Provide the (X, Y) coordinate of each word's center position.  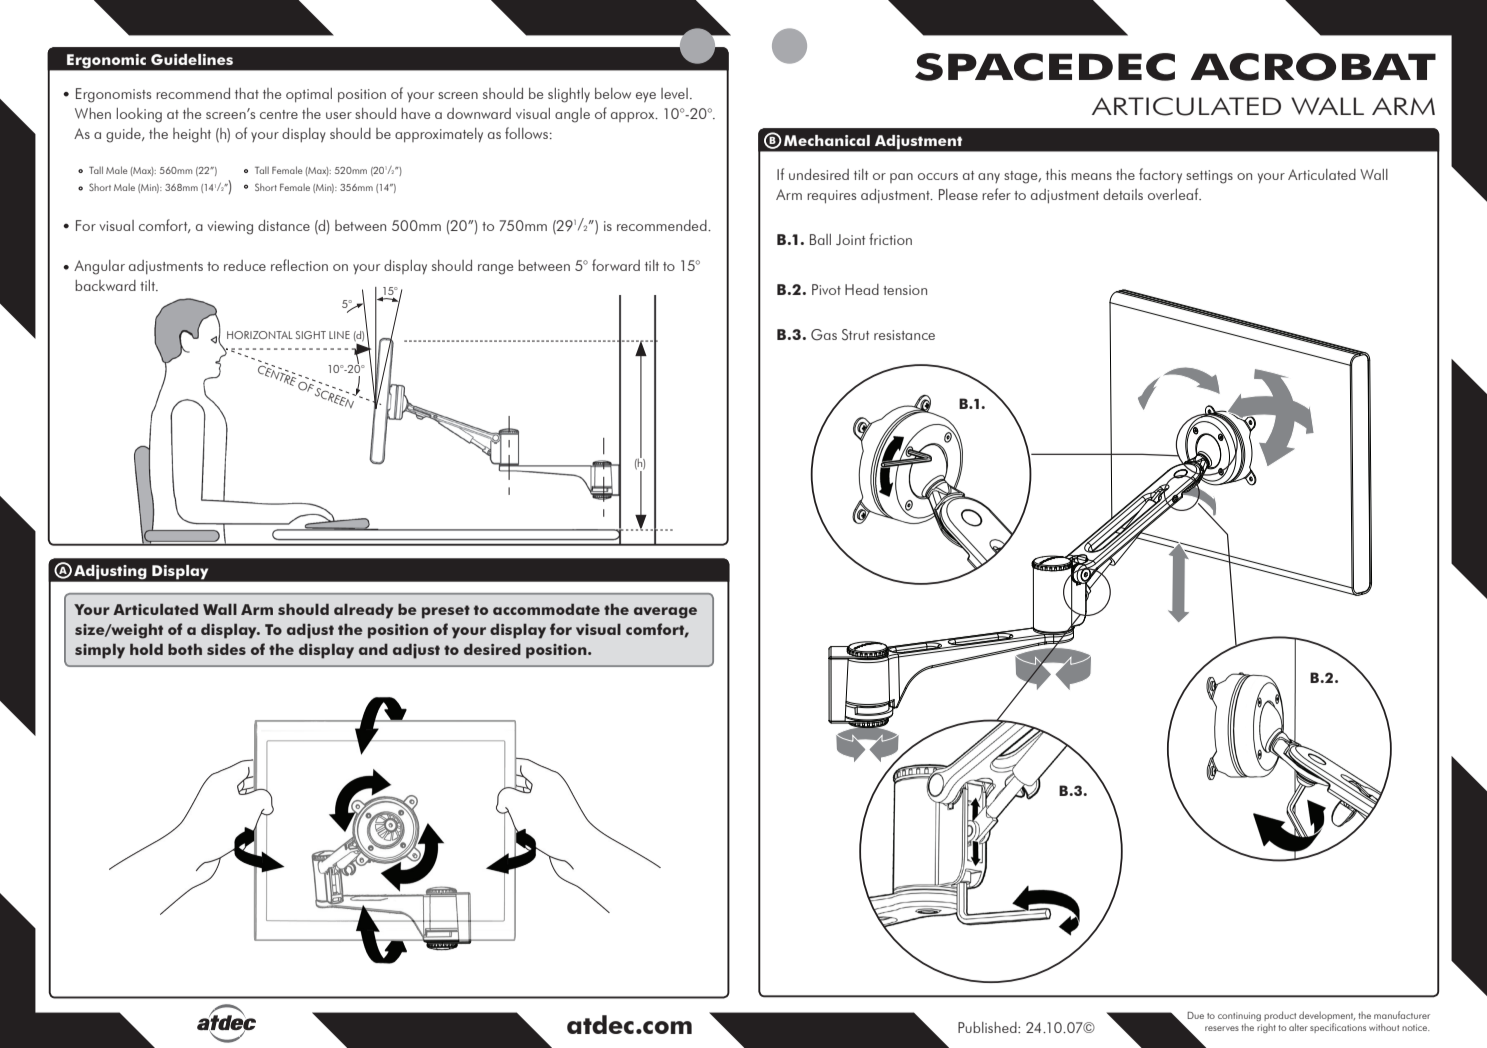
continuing (1239, 1016)
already (363, 611)
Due (1195, 1015)
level (674, 93)
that (247, 93)
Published (988, 1027)
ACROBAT (1313, 67)
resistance (904, 335)
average (665, 613)
